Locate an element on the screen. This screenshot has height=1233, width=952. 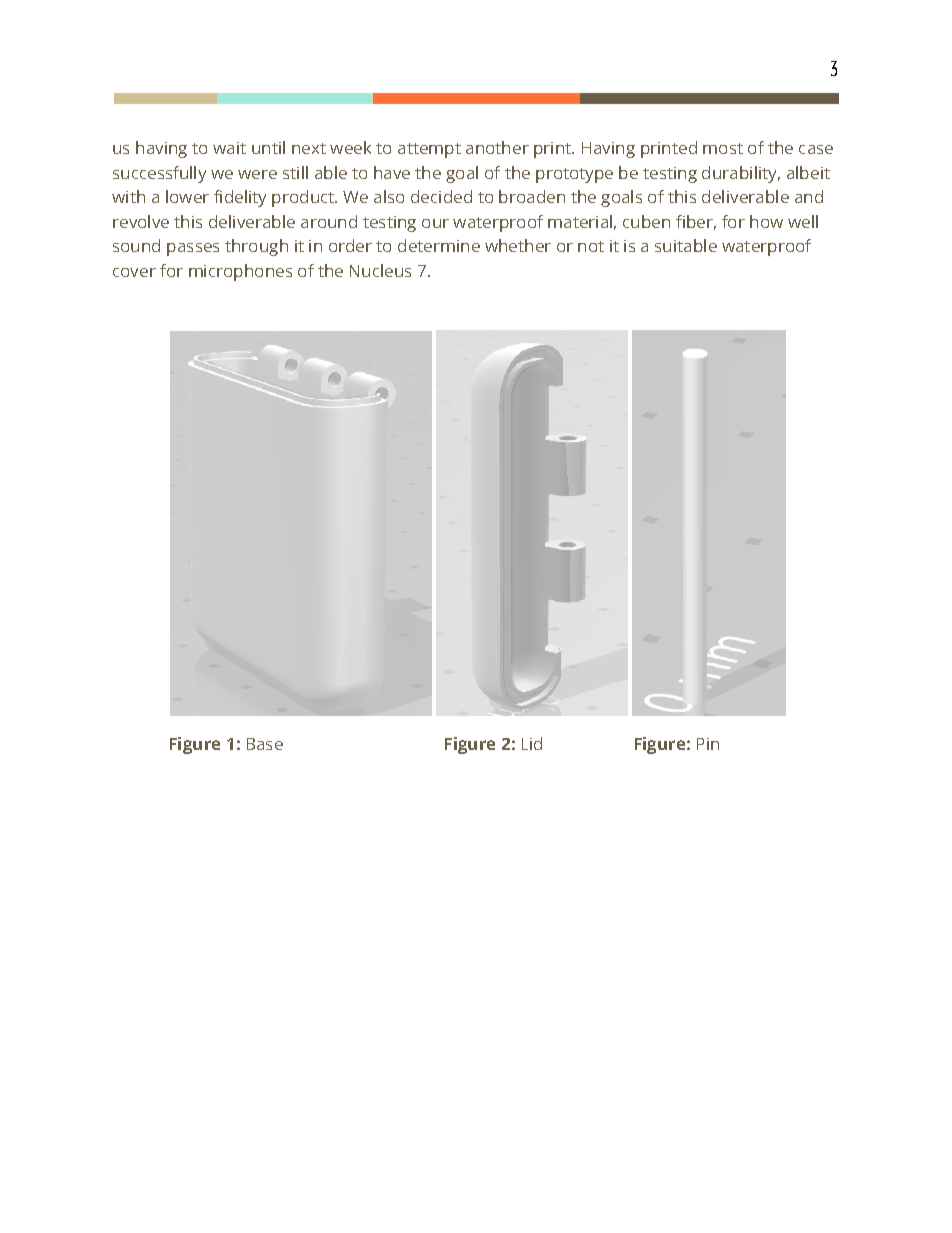
cover is located at coordinates (134, 272).
